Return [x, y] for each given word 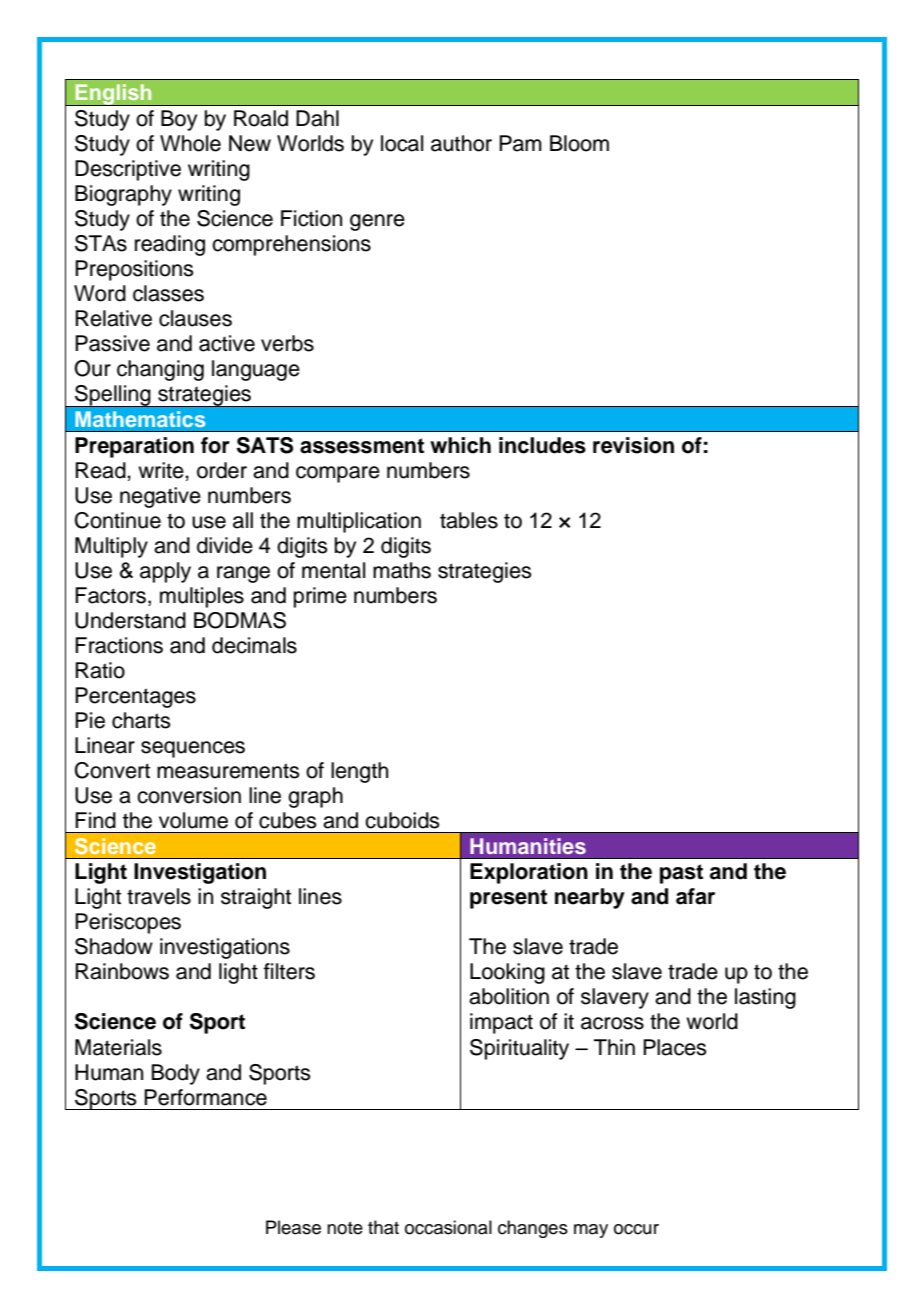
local [402, 143]
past [681, 874]
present [508, 899]
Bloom [579, 143]
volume [193, 820]
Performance [205, 1097]
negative [160, 497]
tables [469, 520]
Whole [190, 143]
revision [633, 445]
